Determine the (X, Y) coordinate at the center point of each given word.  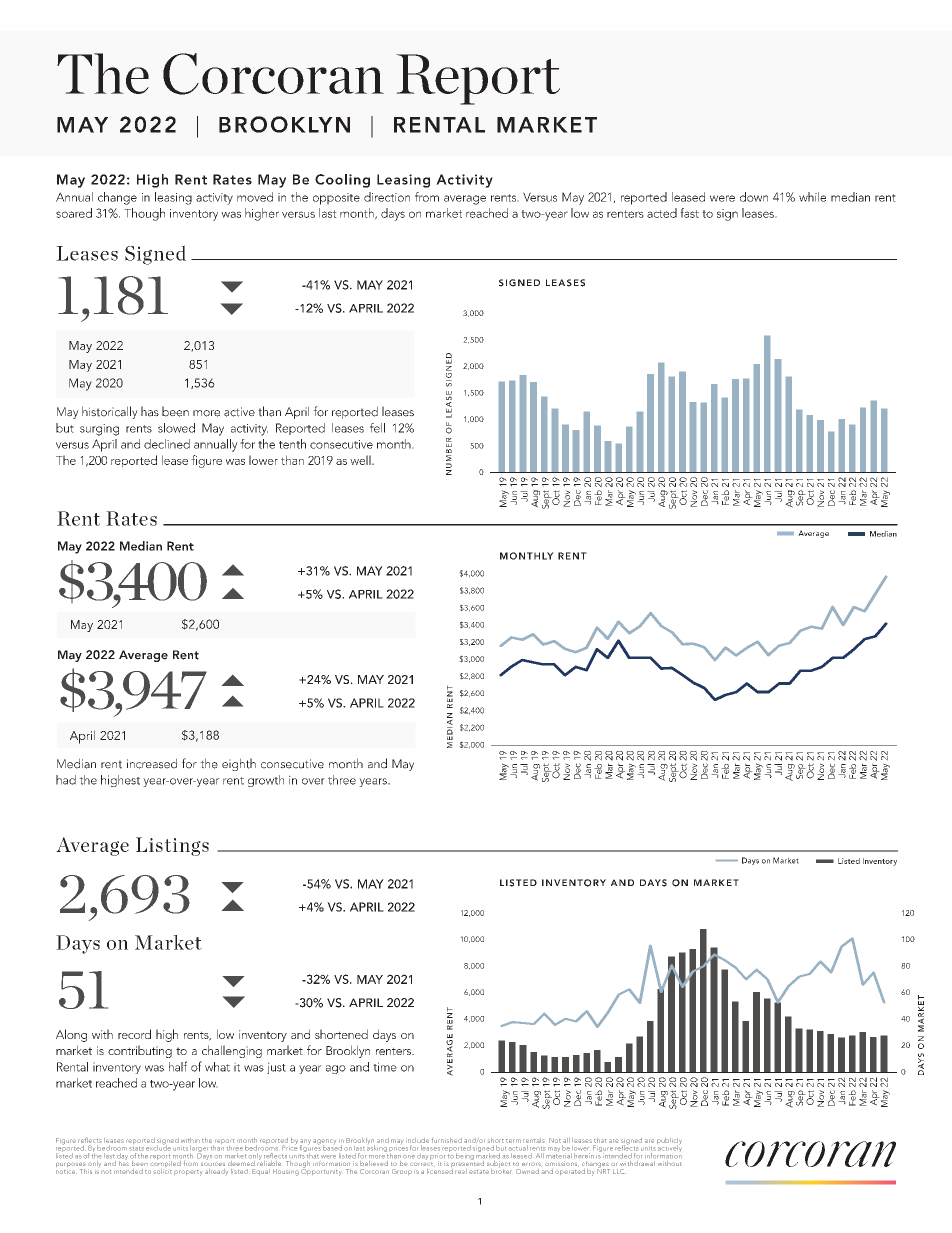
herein (584, 1154)
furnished (447, 1140)
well (361, 460)
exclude (158, 1147)
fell (377, 428)
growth (266, 781)
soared (74, 213)
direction (387, 197)
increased (152, 763)
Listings (172, 846)
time (385, 1067)
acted (662, 213)
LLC (619, 1171)
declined (167, 444)
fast (689, 213)
